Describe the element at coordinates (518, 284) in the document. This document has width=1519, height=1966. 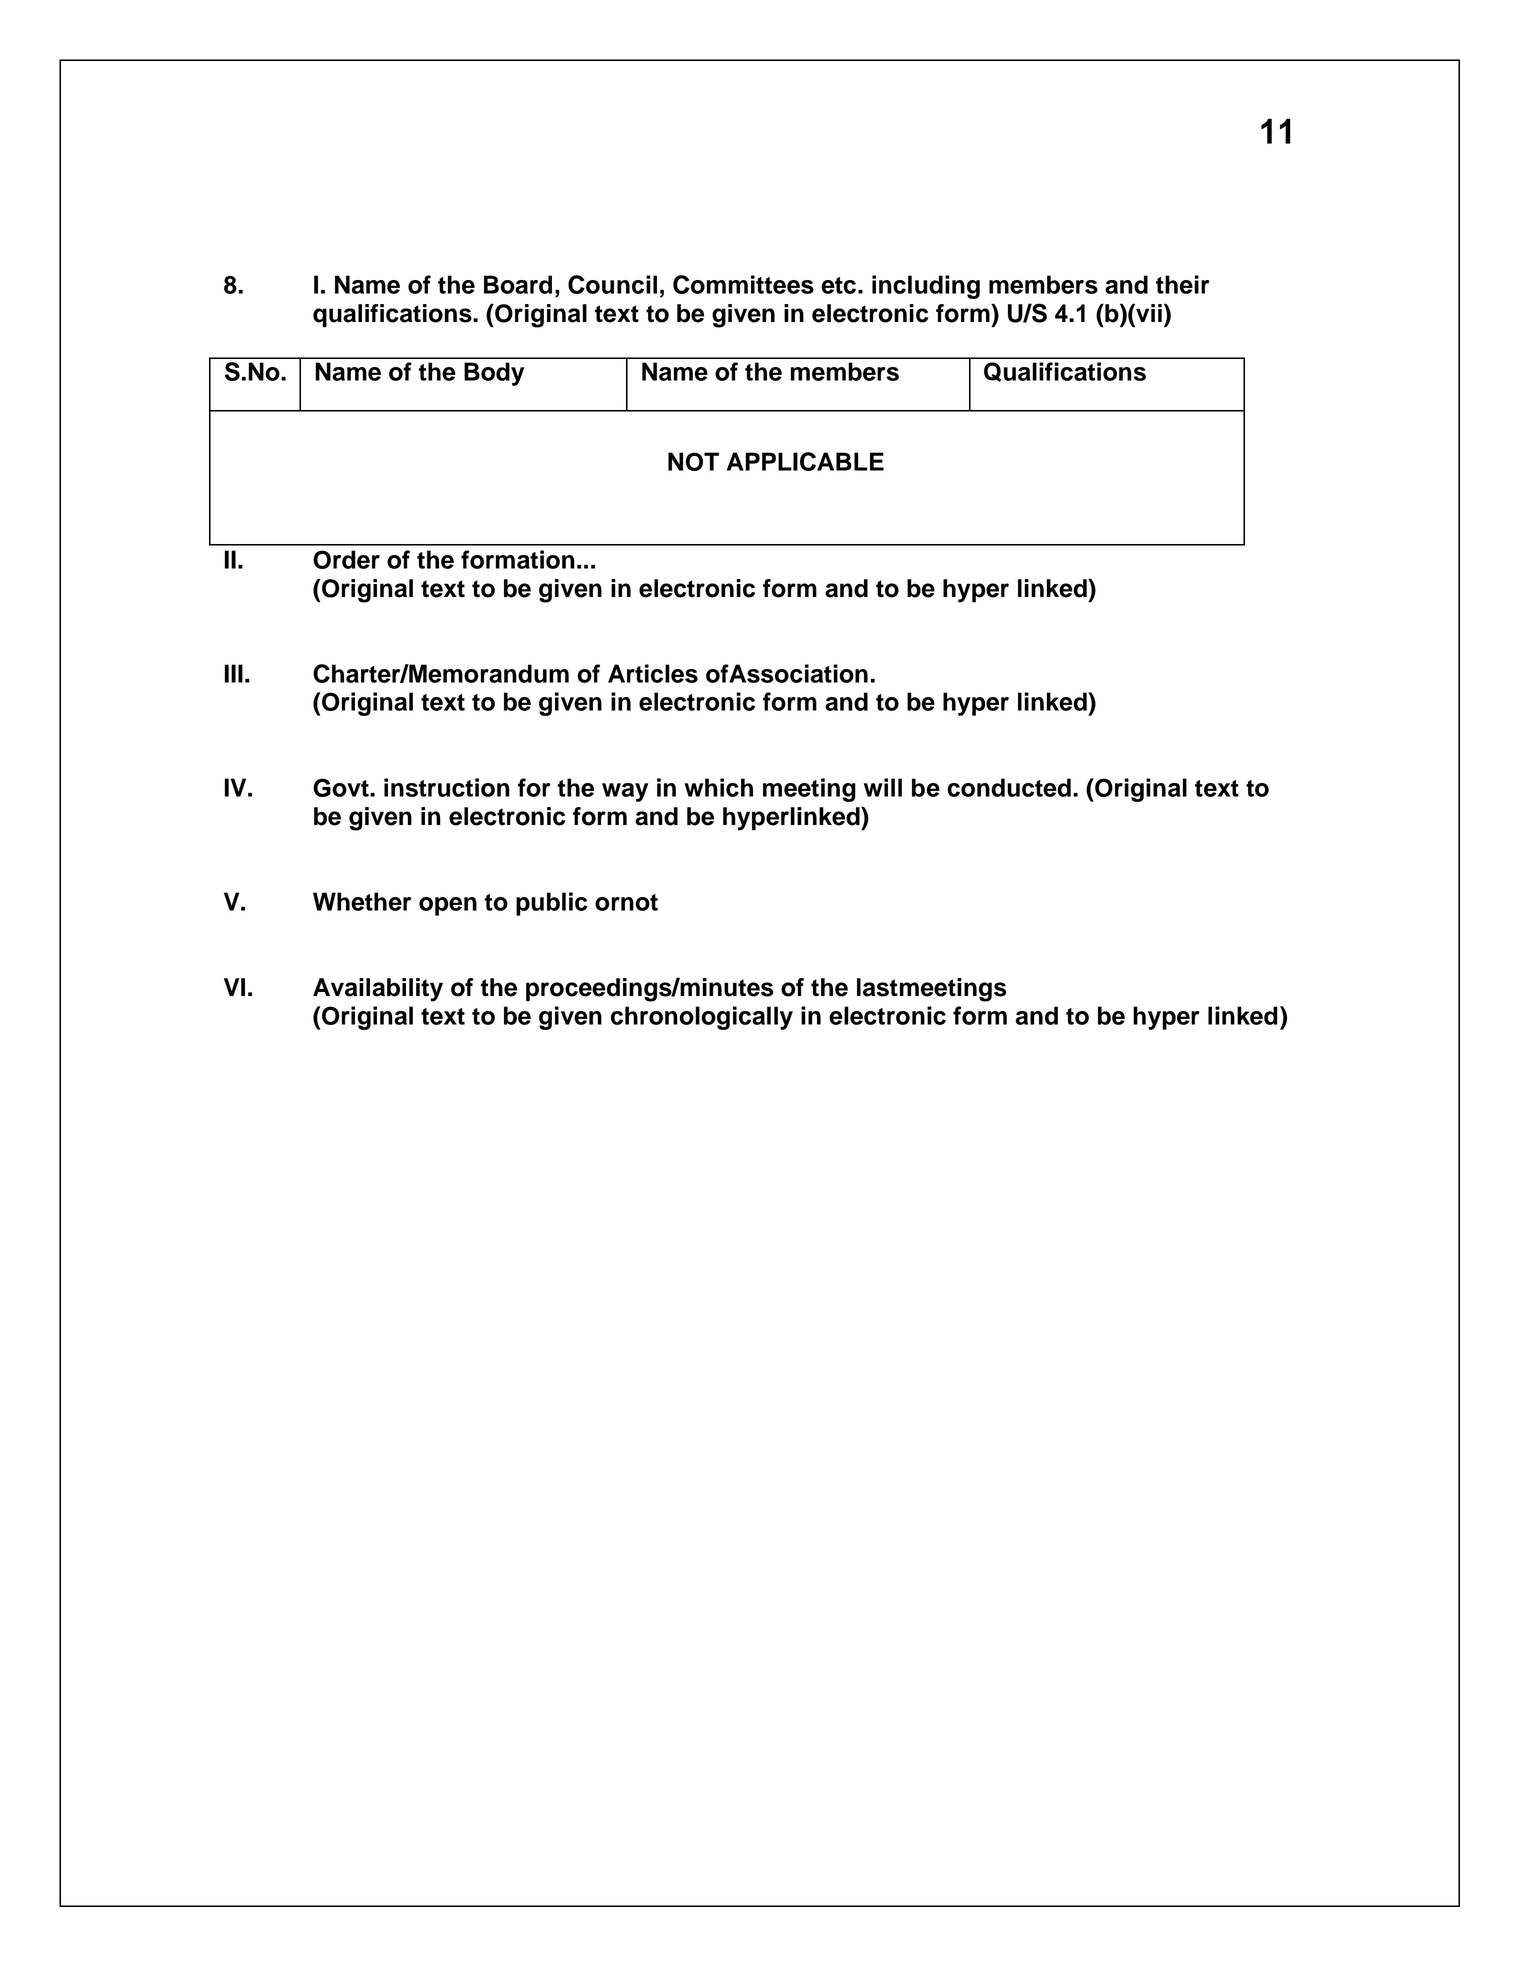
I see `Board` at that location.
